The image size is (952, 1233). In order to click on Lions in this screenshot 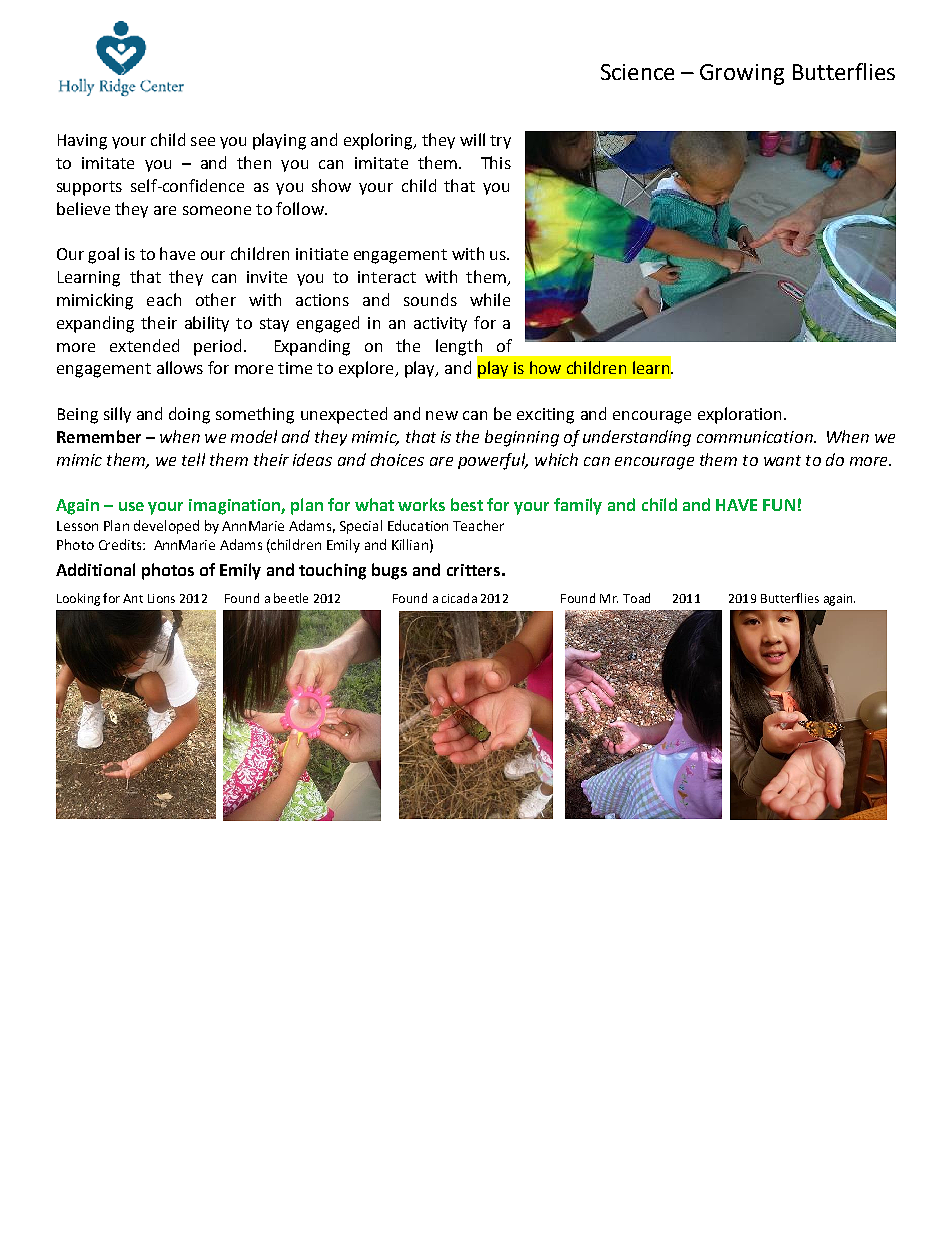, I will do `click(161, 598)`.
